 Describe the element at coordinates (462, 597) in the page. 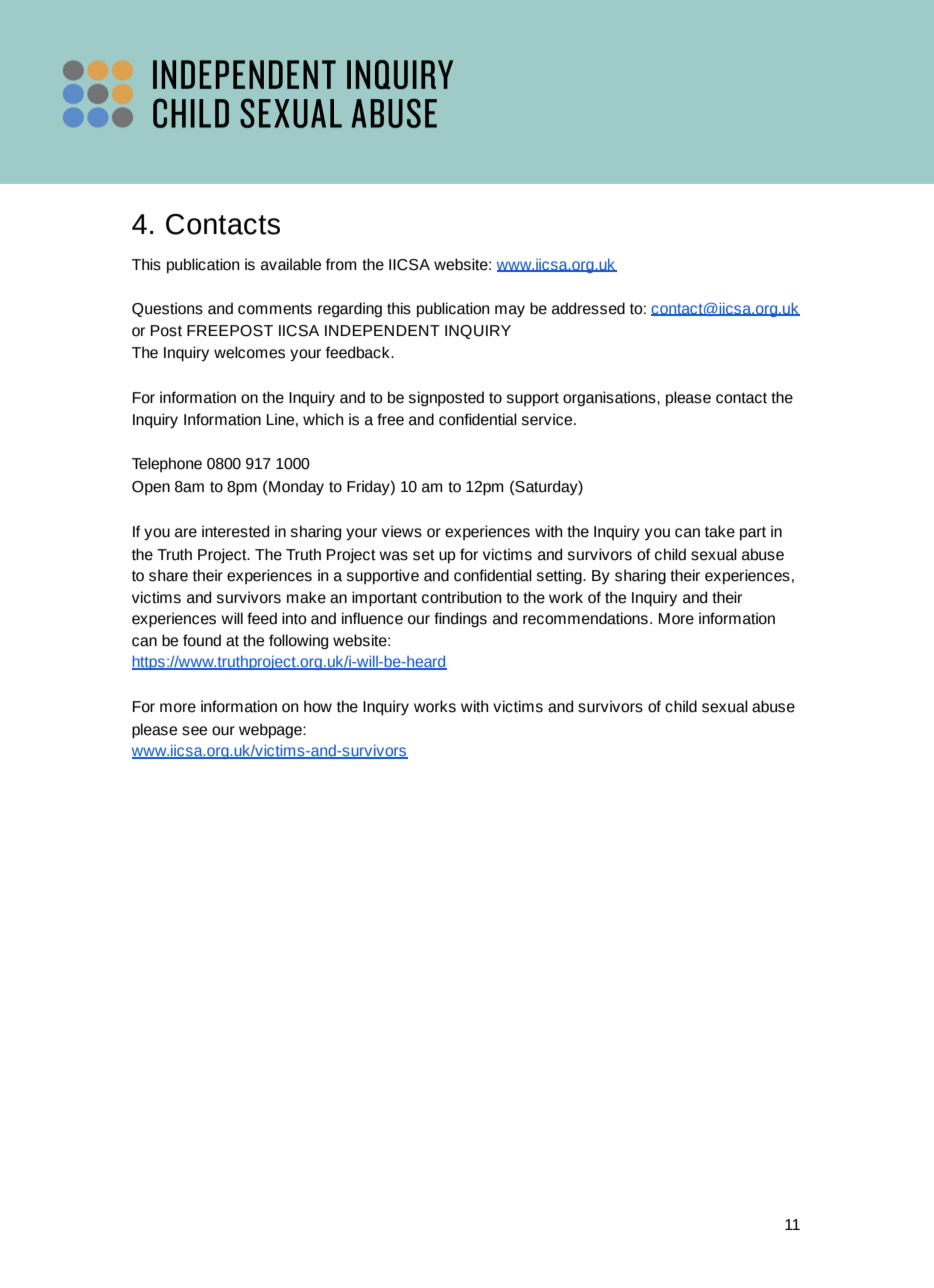

I see `contribution` at that location.
